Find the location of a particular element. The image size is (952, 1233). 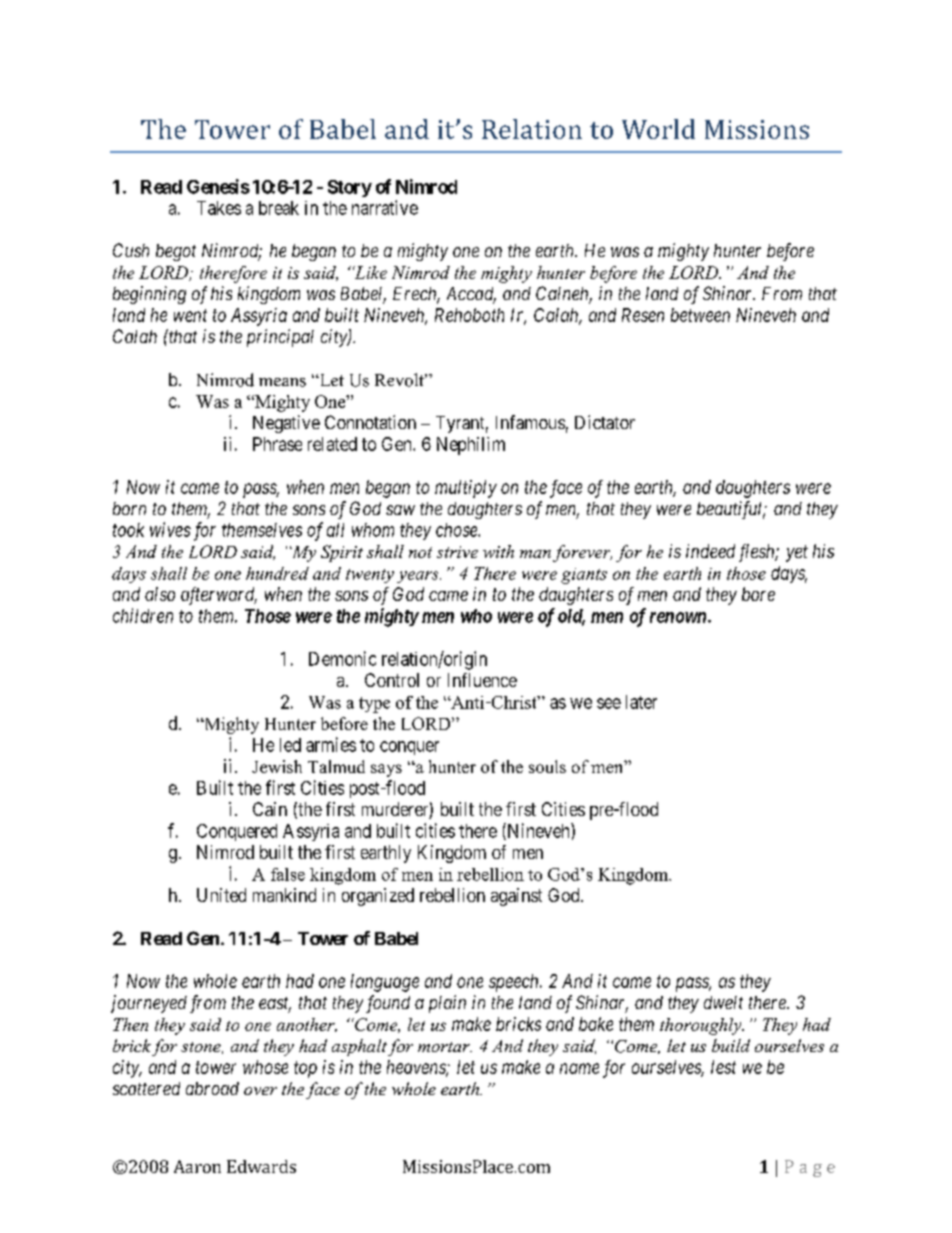

renown is located at coordinates (679, 617).
